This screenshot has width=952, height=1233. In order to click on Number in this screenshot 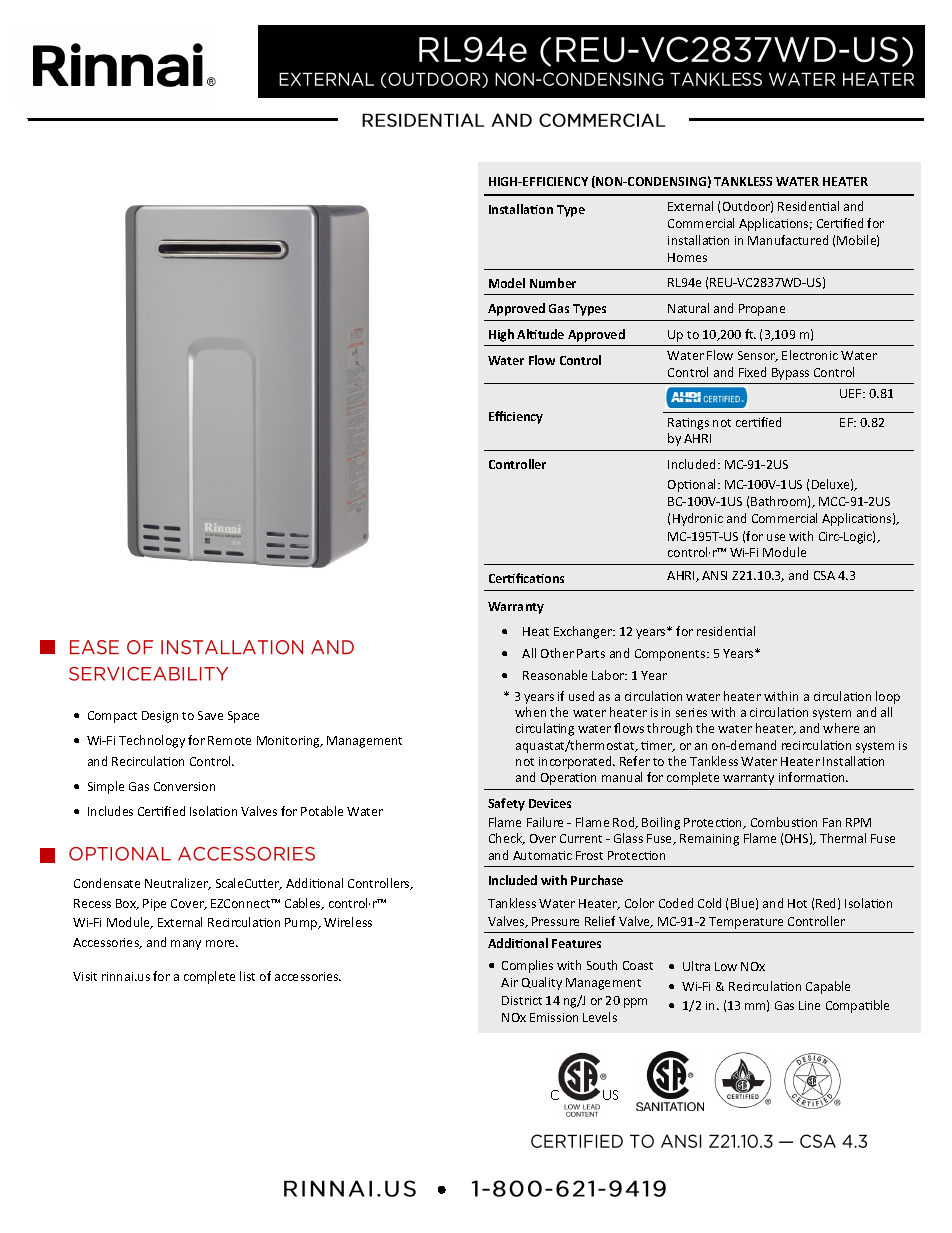, I will do `click(553, 283)`.
